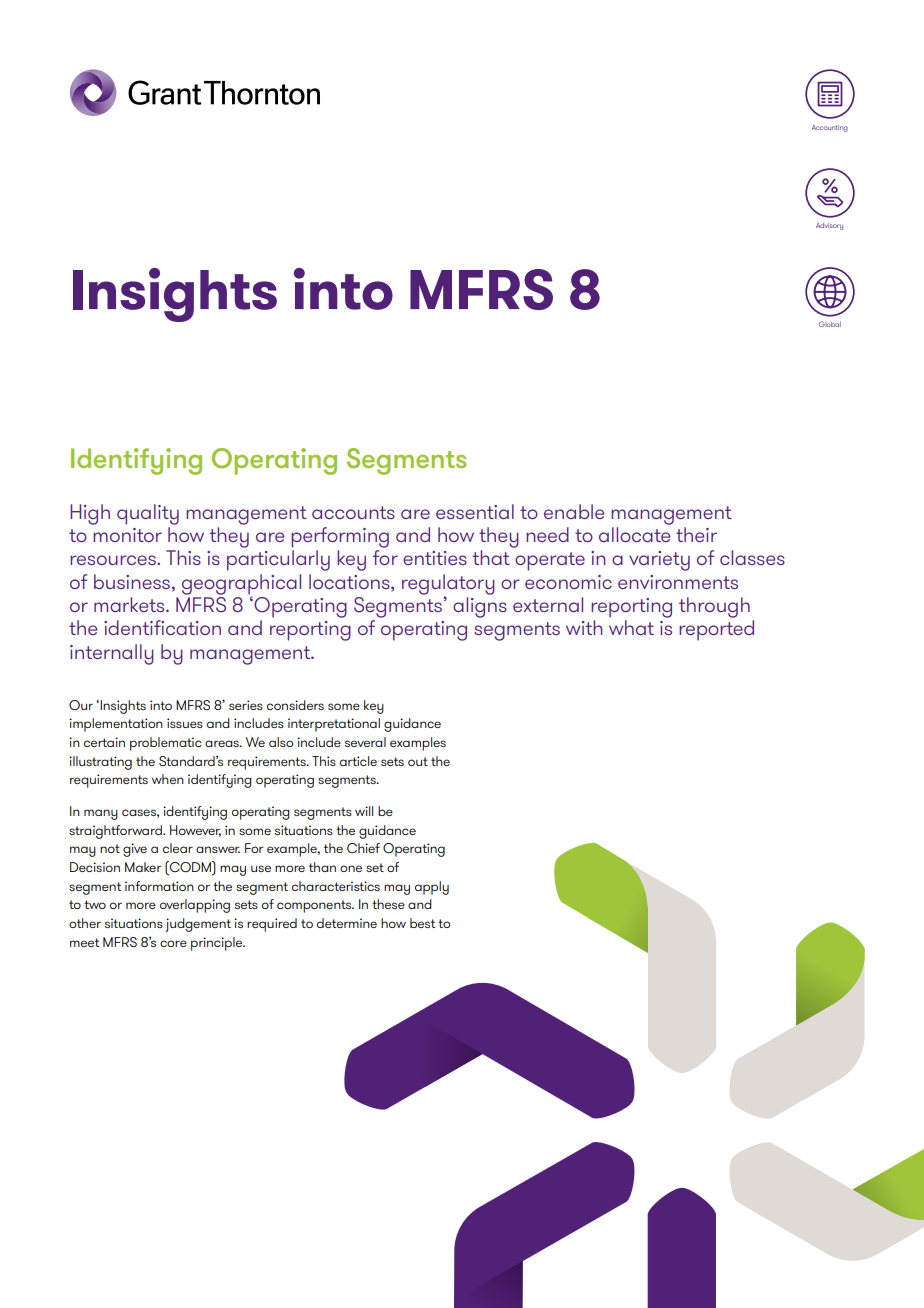 The height and width of the image is (1308, 924). I want to click on Advisory, so click(829, 226).
